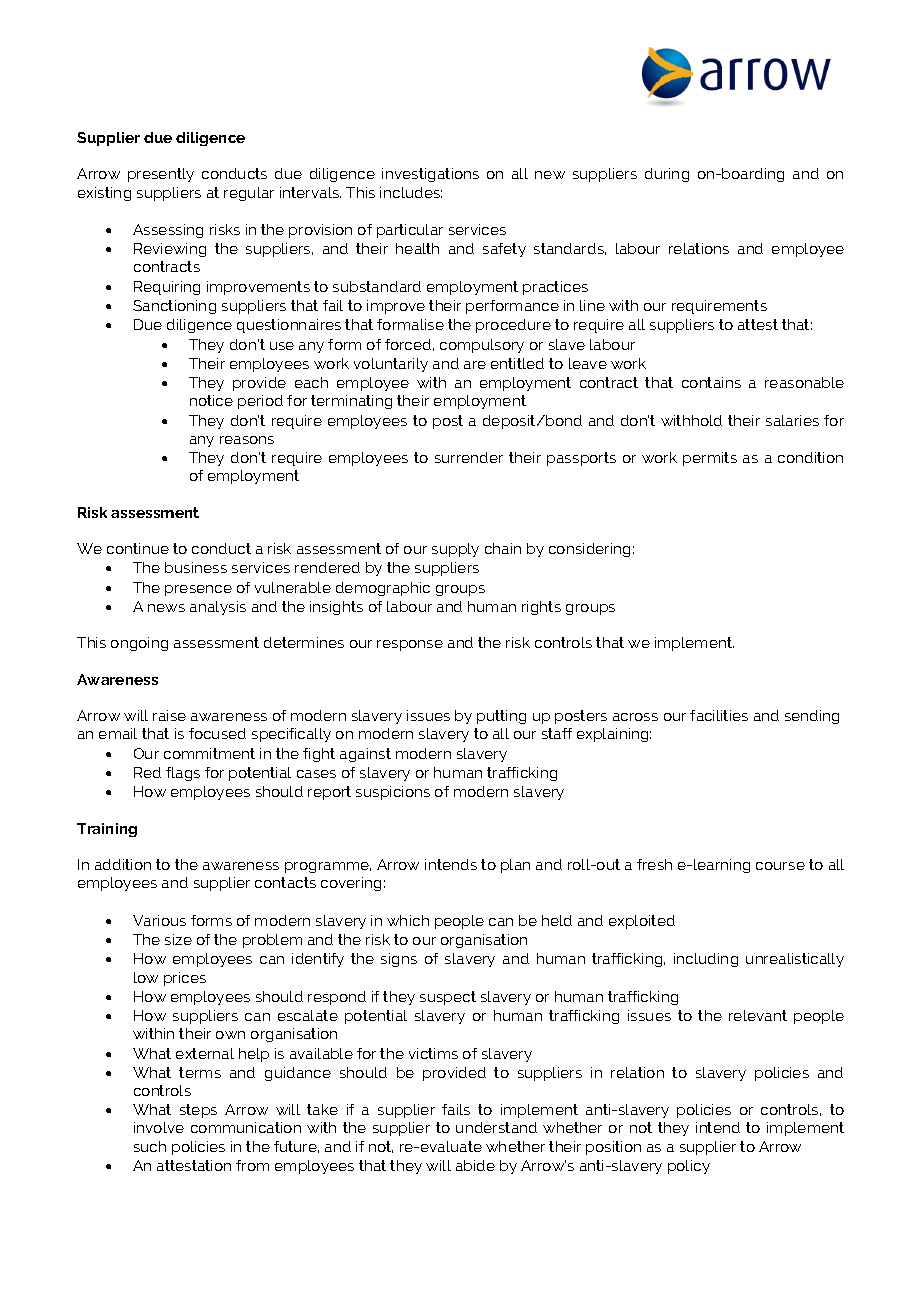 The width and height of the document is (924, 1308). I want to click on response, so click(410, 645).
